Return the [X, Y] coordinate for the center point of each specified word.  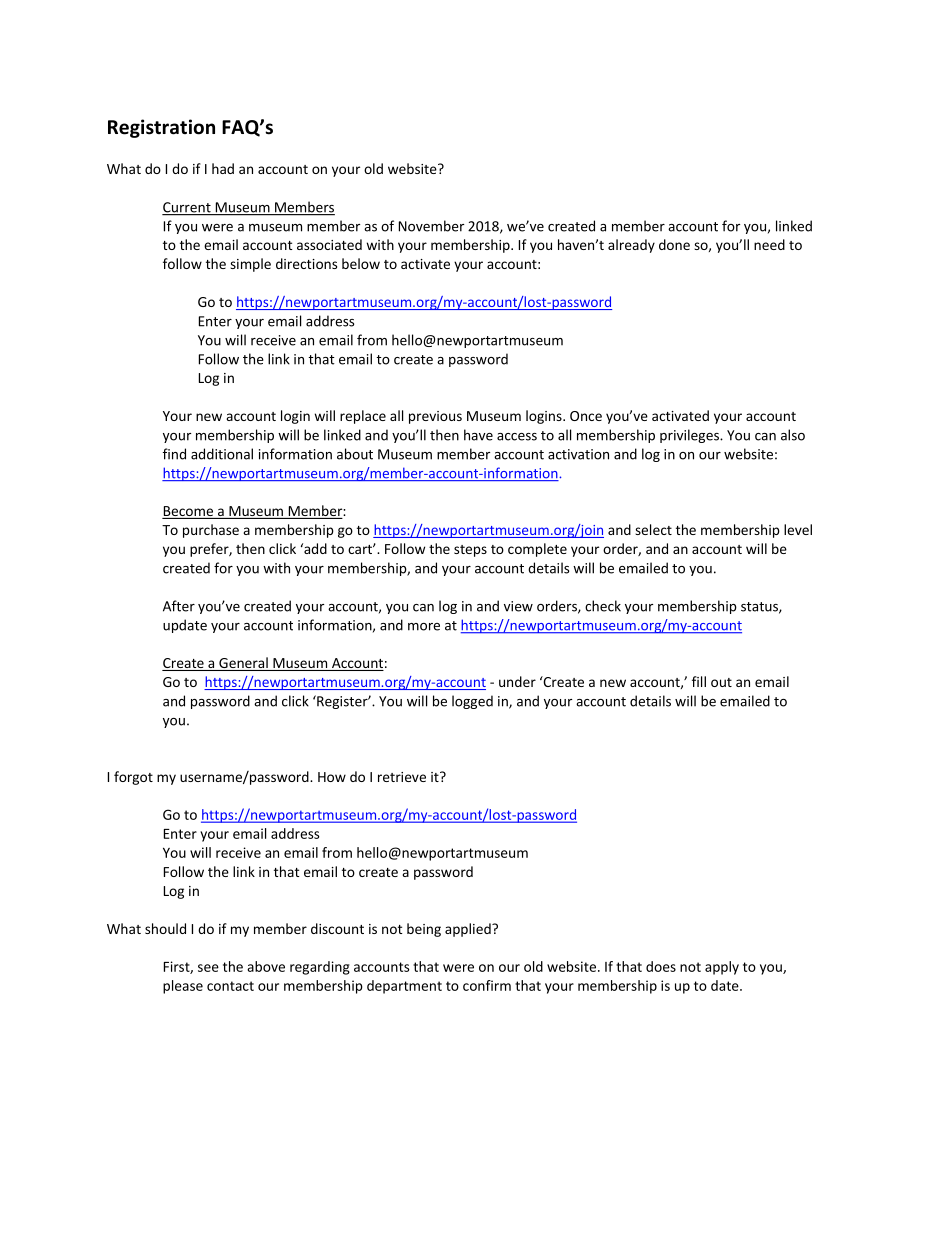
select [653, 529]
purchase [211, 531]
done [674, 244]
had [223, 168]
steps [470, 551]
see [208, 968]
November [431, 226]
